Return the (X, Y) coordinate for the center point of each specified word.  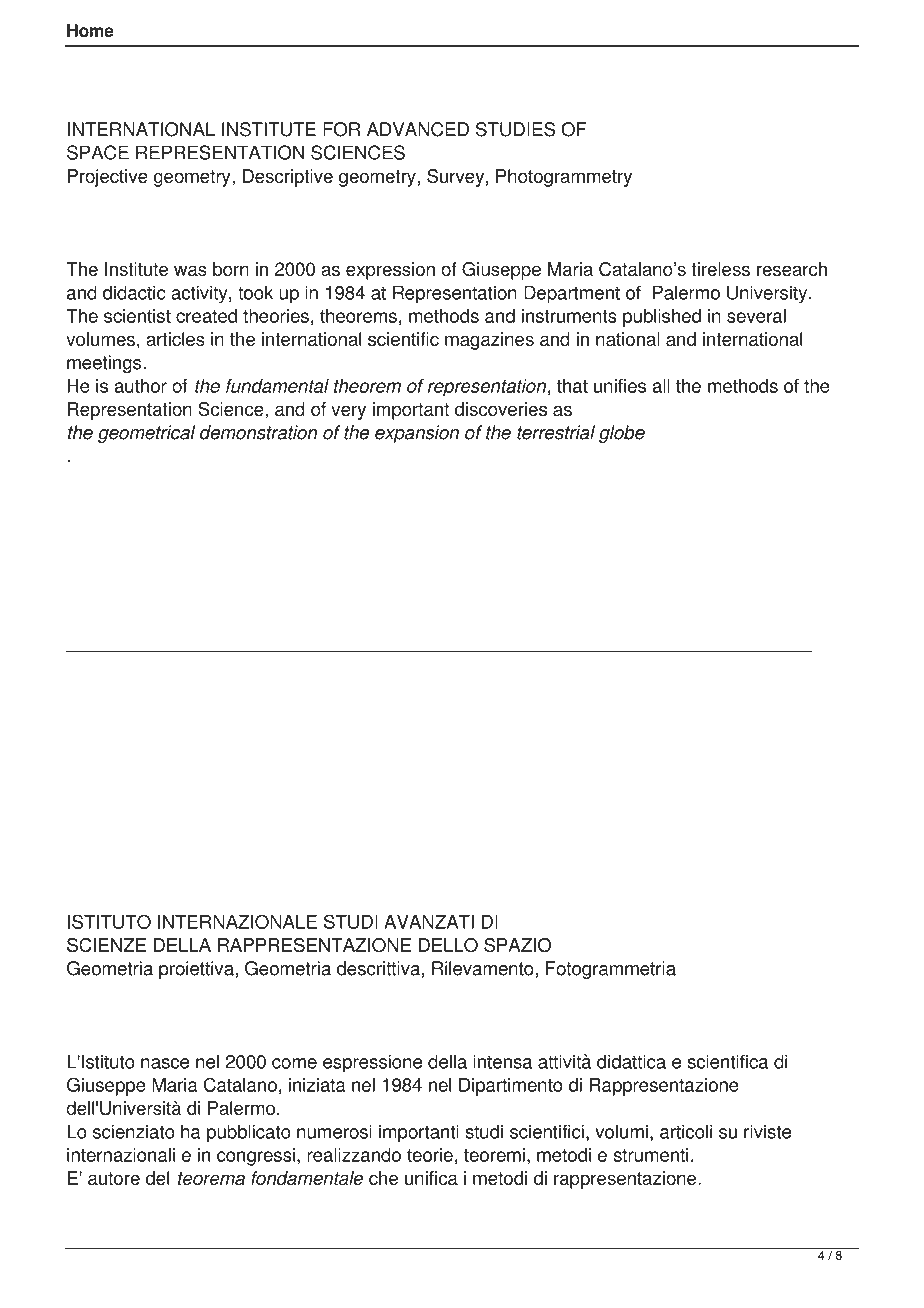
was (190, 271)
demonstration (259, 432)
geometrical (146, 434)
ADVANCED (418, 129)
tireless (720, 269)
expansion (417, 434)
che (383, 1178)
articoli (686, 1131)
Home (90, 30)
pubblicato (249, 1133)
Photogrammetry (564, 178)
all (661, 386)
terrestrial (556, 432)
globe (622, 434)
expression (390, 271)
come (294, 1063)
